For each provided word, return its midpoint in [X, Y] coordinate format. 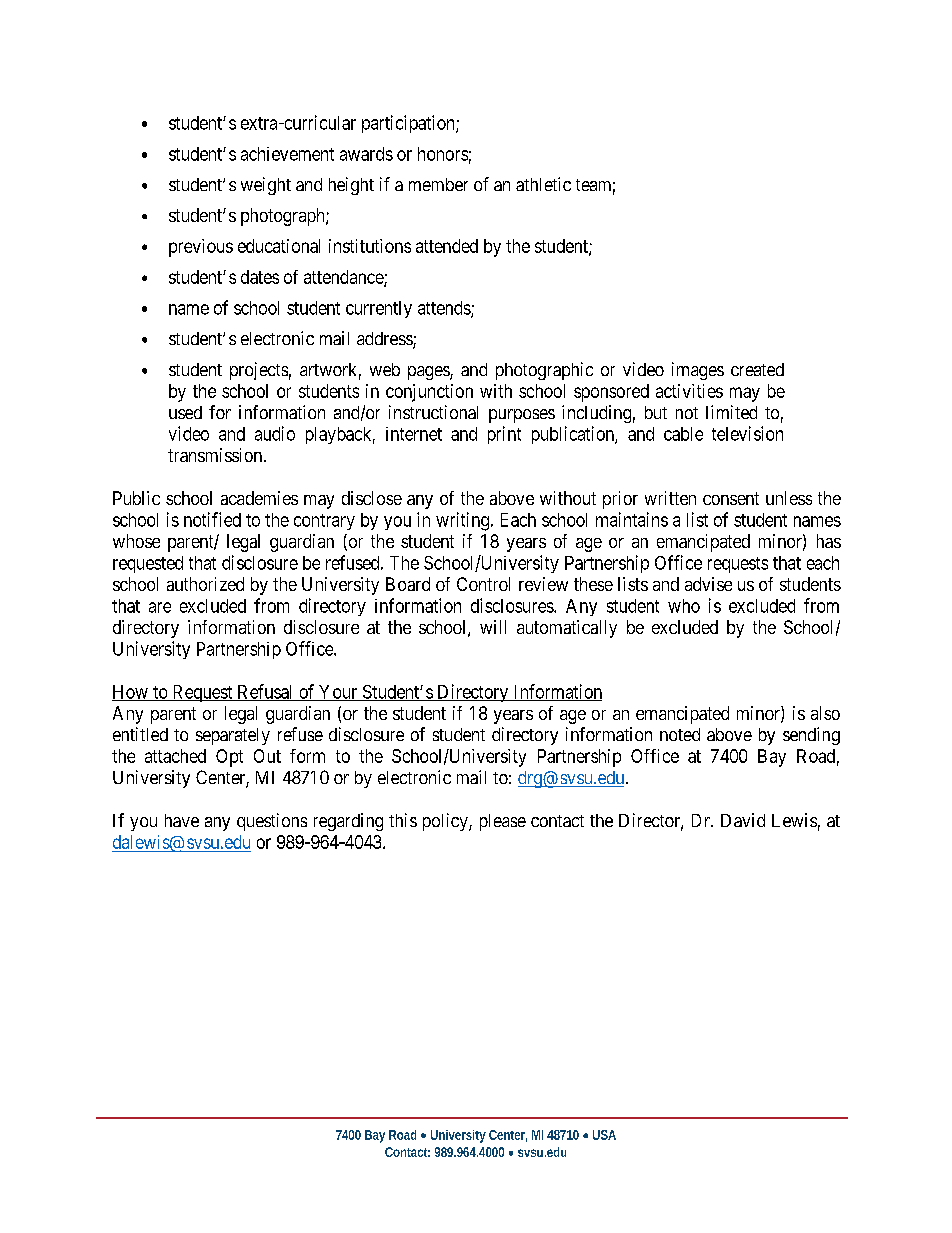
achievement [287, 154]
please [503, 822]
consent [731, 498]
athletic [543, 184]
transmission [216, 455]
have [182, 820]
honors [443, 154]
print [504, 435]
